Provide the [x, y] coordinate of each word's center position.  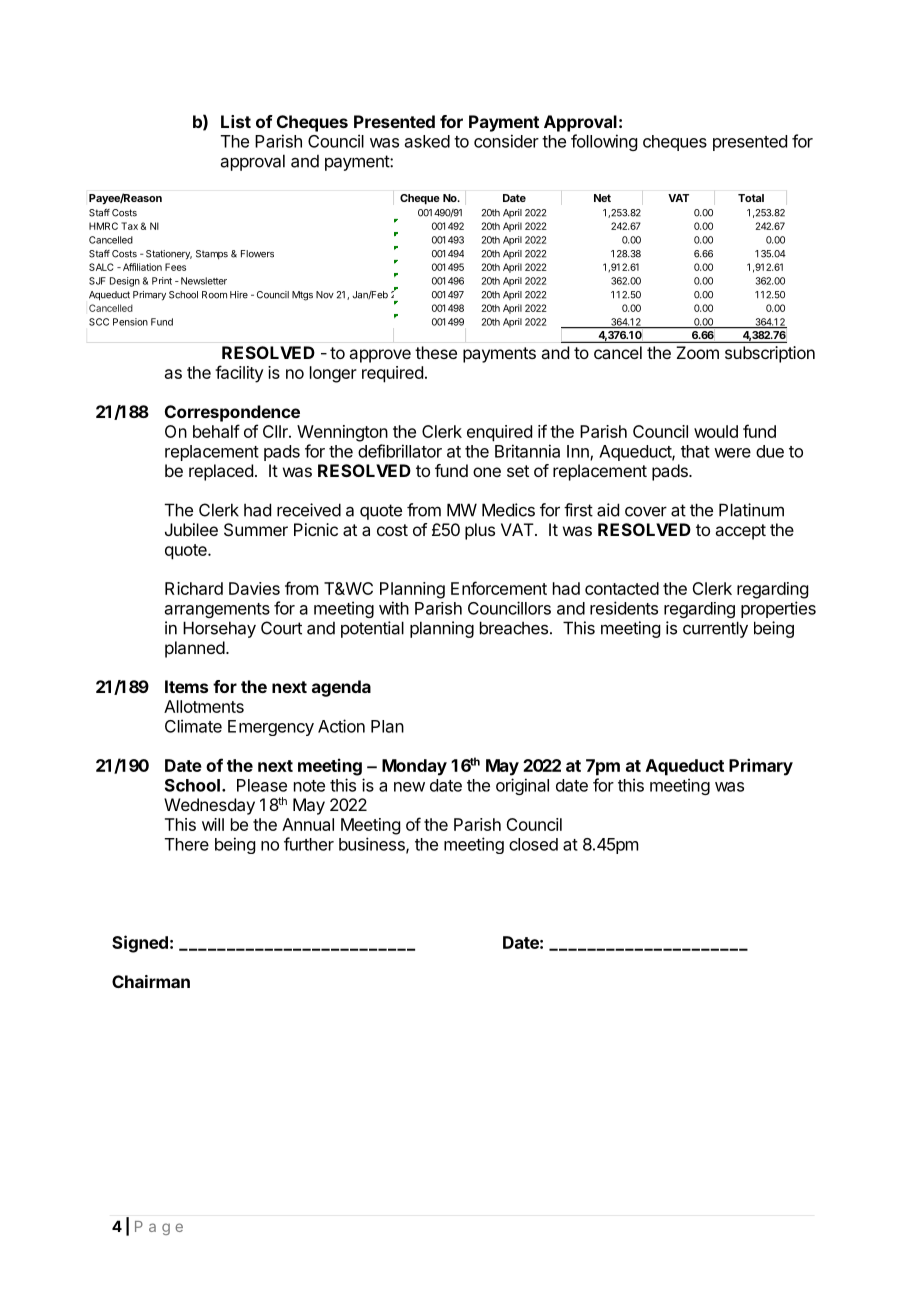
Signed [140, 944]
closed [533, 844]
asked [427, 141]
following [604, 142]
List [236, 121]
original [522, 786]
